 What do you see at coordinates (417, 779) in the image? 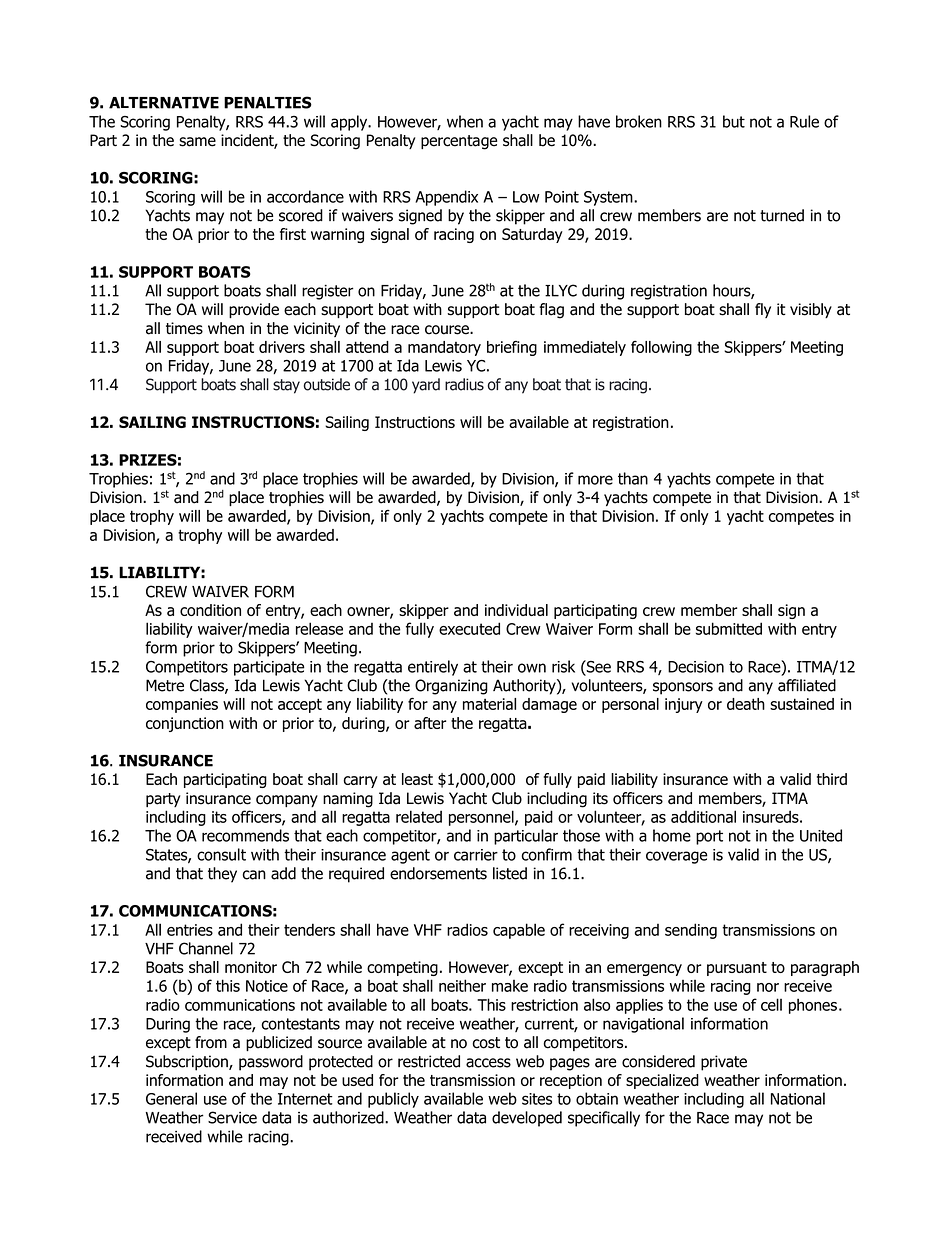
I see `least` at bounding box center [417, 779].
